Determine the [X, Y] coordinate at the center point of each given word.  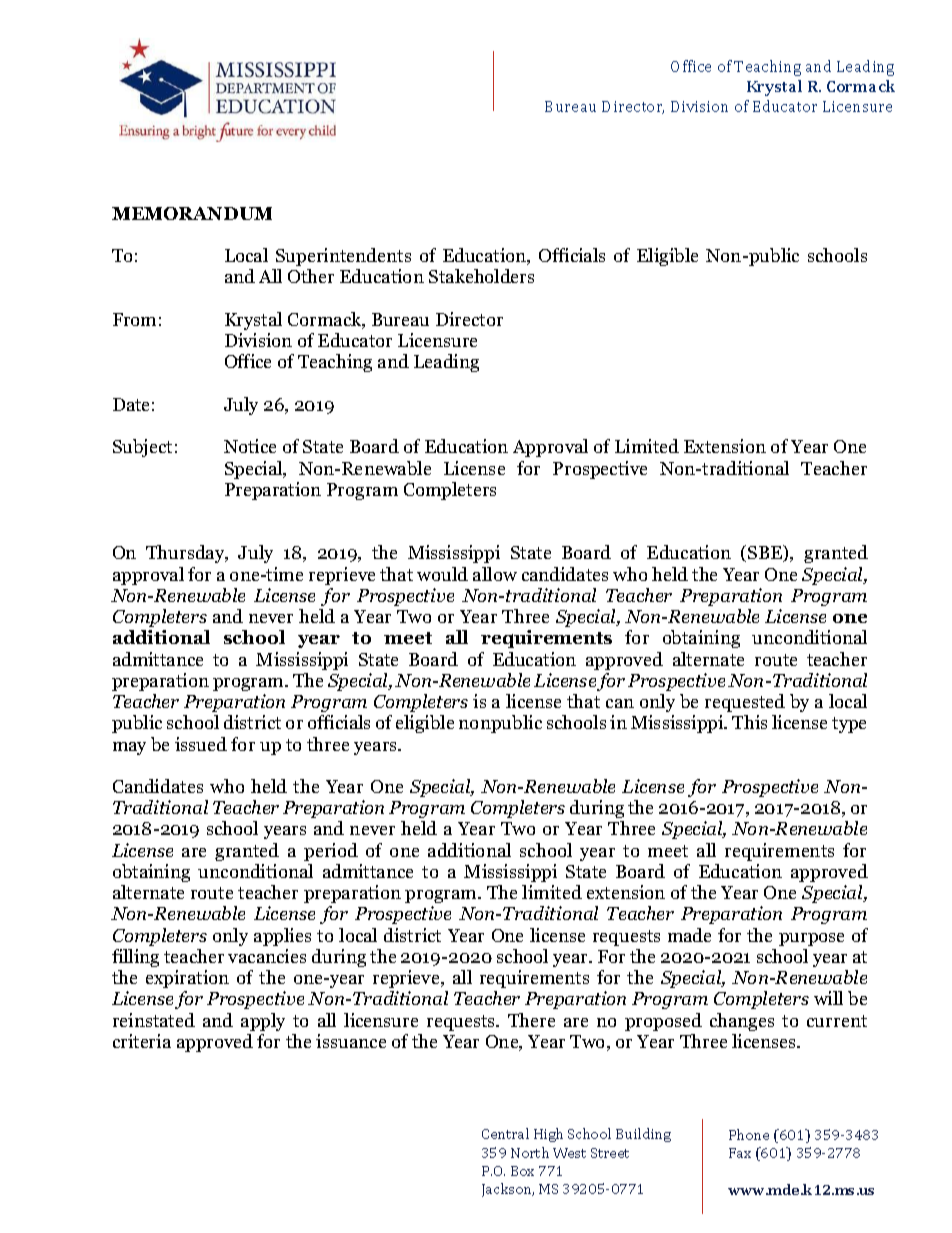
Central [505, 1133]
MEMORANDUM [192, 213]
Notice [250, 446]
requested [745, 703]
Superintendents [343, 257]
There [531, 1020]
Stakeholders [481, 276]
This [749, 722]
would [442, 574]
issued [201, 744]
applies [282, 937]
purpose [811, 939]
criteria [142, 1041]
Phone [749, 1134]
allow [495, 574]
